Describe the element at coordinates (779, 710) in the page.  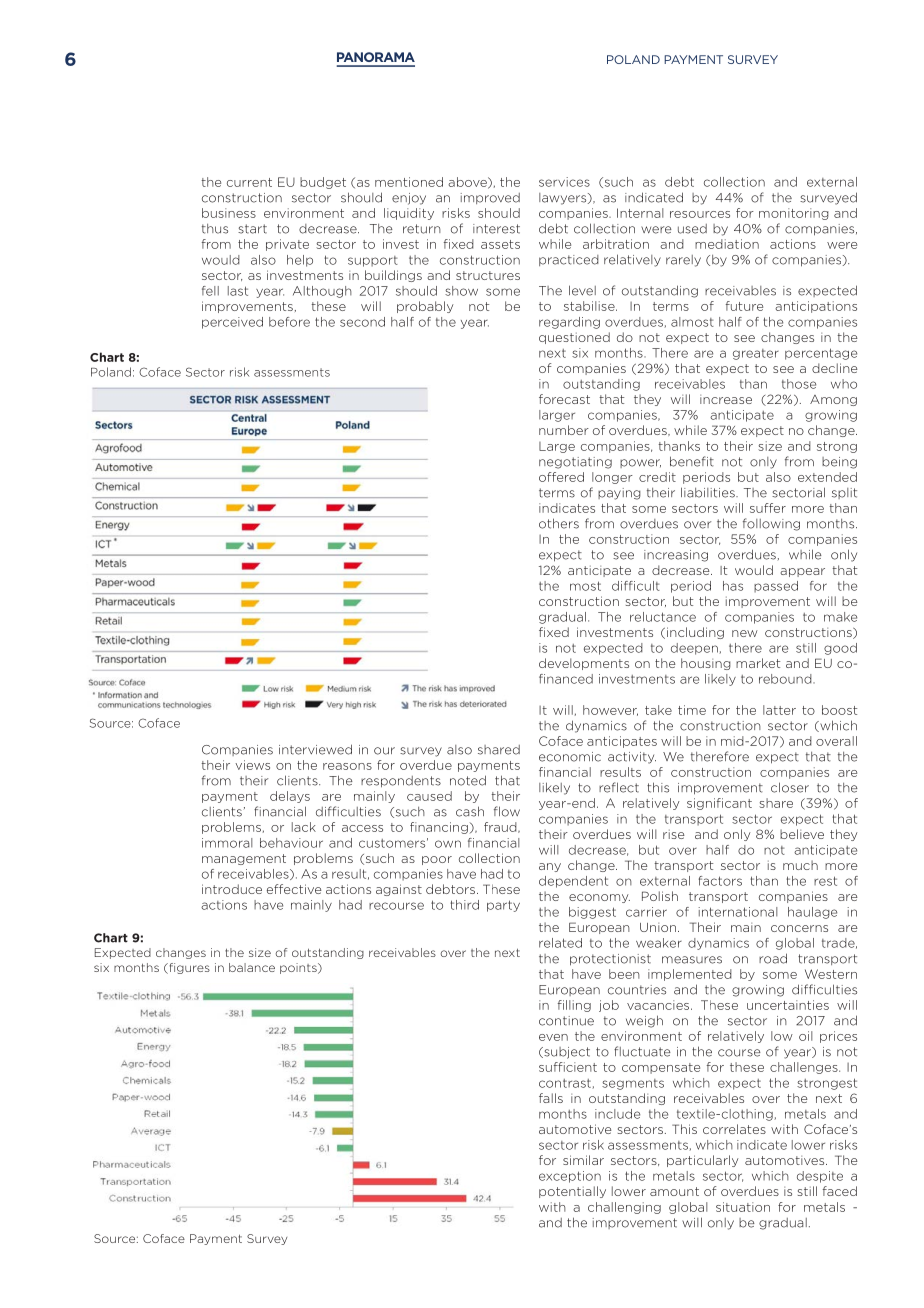
I see `latter` at that location.
